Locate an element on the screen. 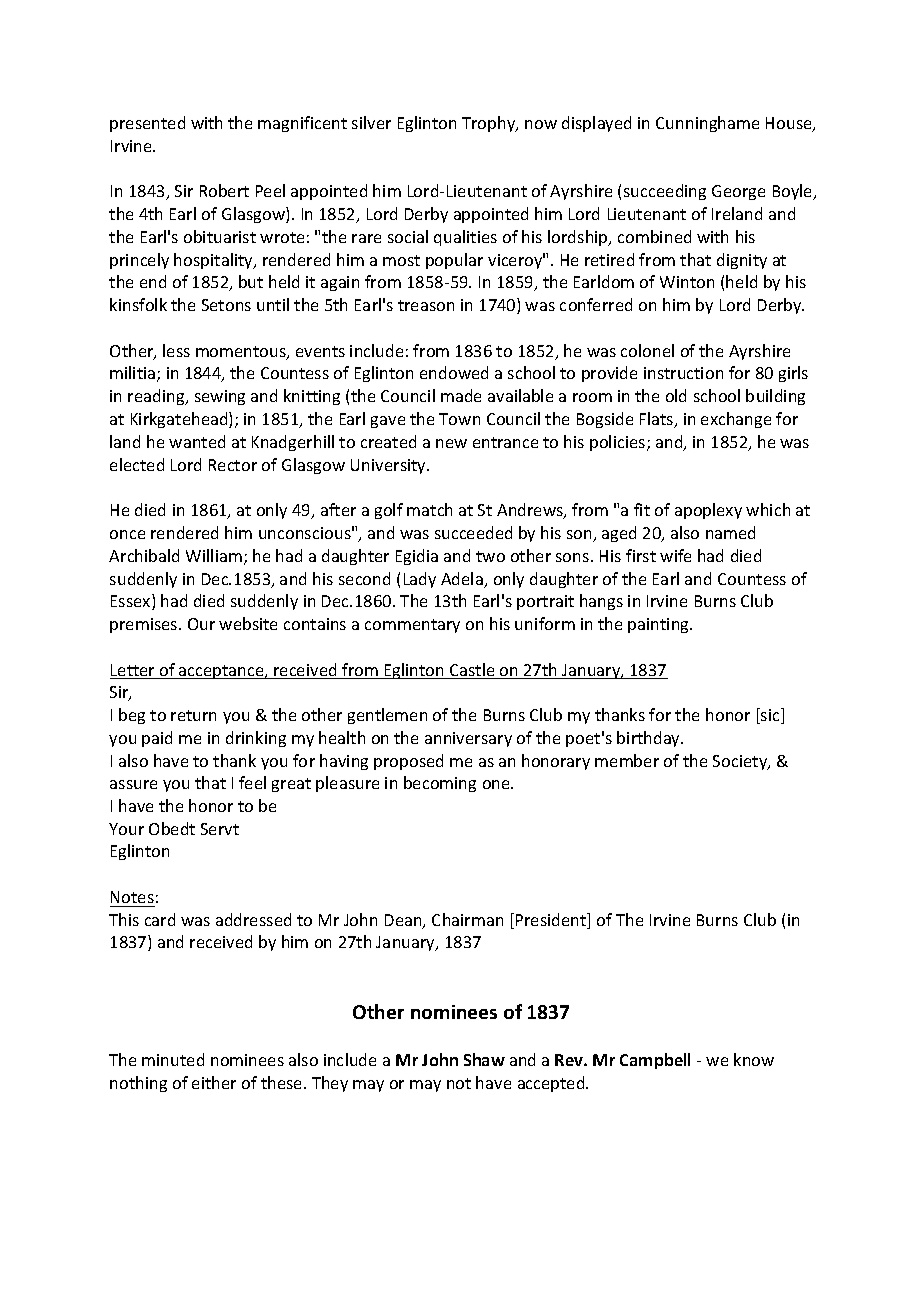 The image size is (924, 1308). sewing is located at coordinates (220, 397).
